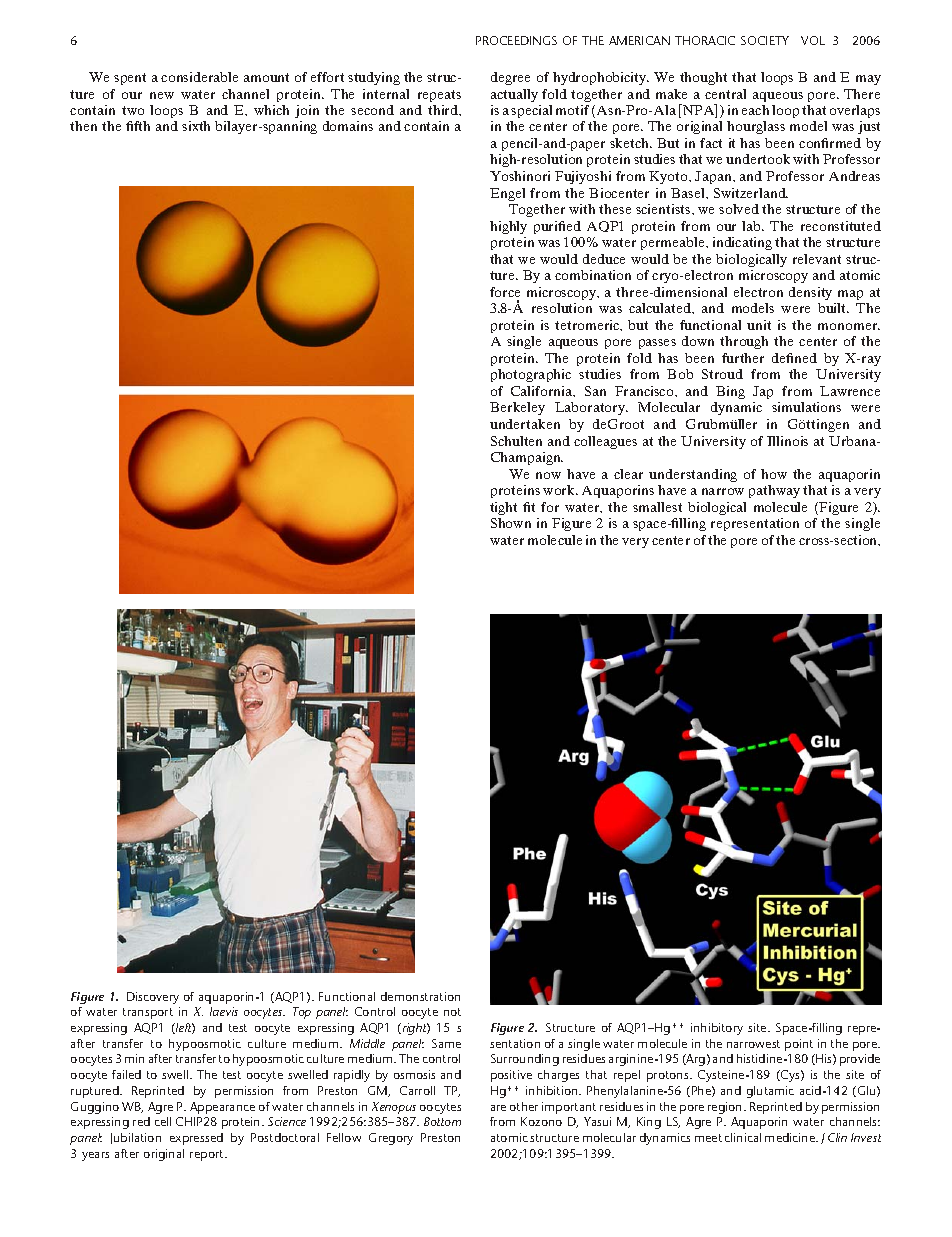 This document has height=1237, width=952. I want to click on Top, so click(302, 1013).
